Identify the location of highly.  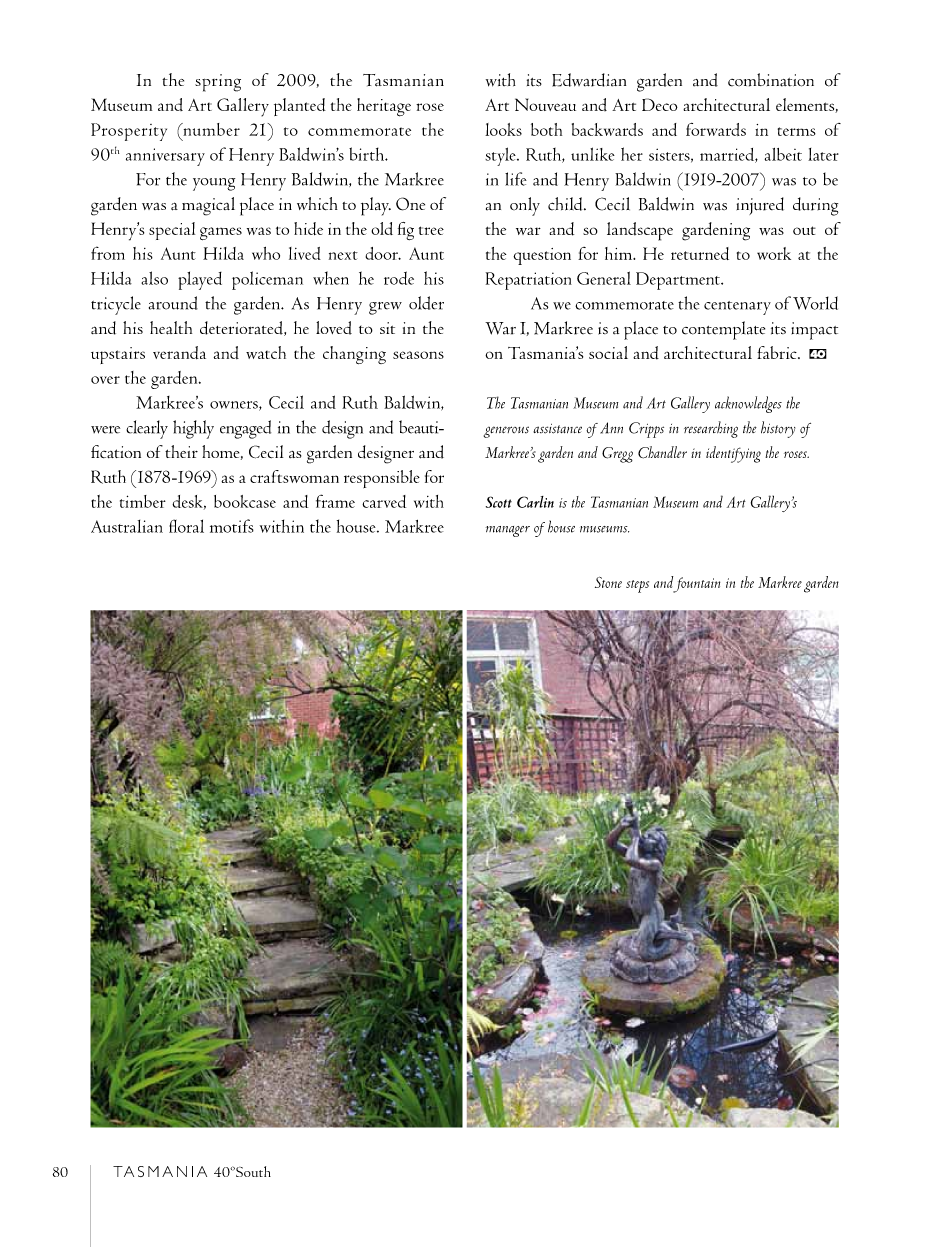
(193, 429).
